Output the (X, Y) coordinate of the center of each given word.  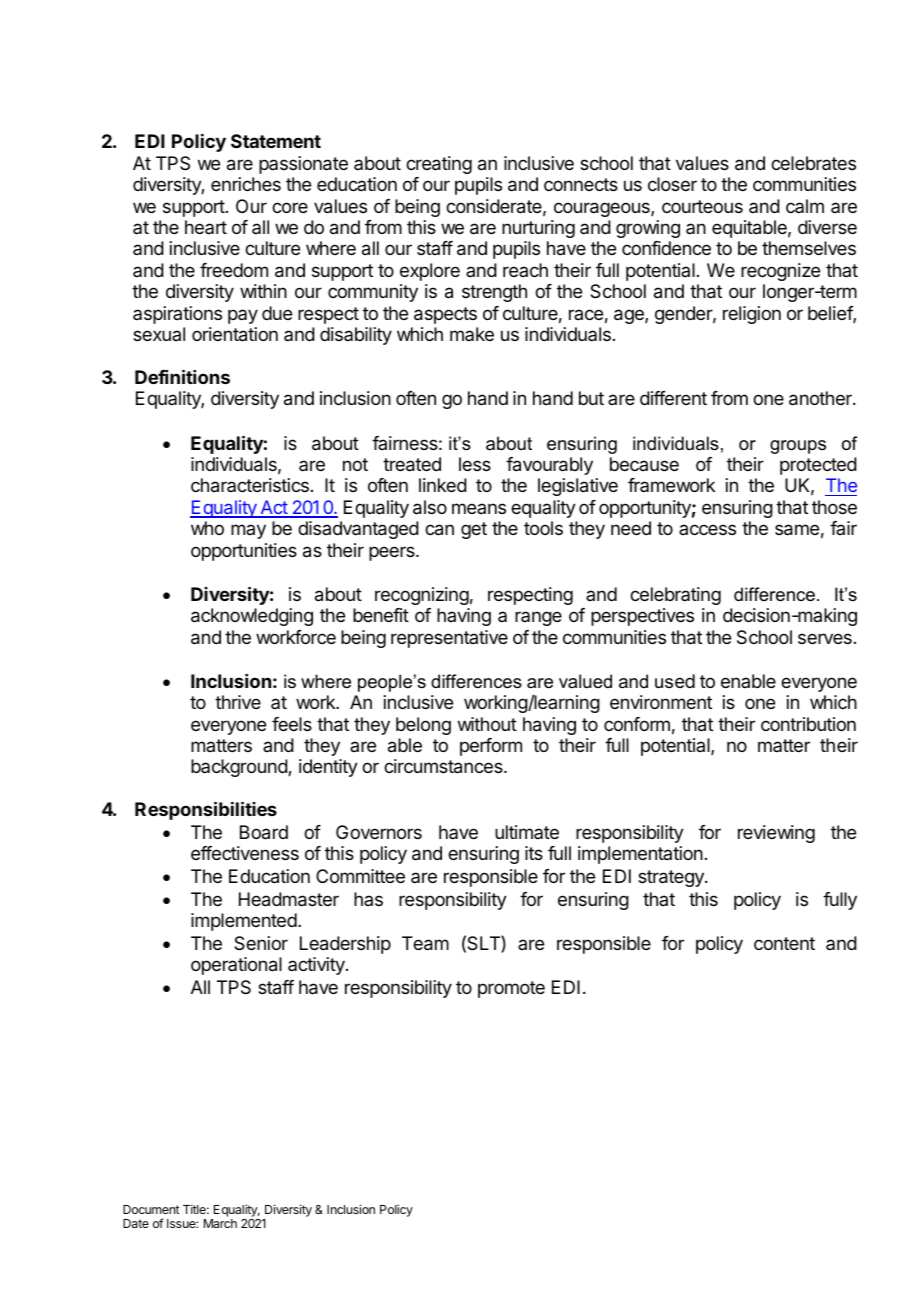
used (675, 681)
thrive (238, 702)
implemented (244, 922)
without (487, 724)
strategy (672, 878)
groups (798, 447)
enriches (246, 184)
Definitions (182, 376)
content (784, 943)
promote (511, 989)
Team (425, 943)
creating (439, 165)
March (220, 1223)
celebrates (813, 163)
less (475, 464)
